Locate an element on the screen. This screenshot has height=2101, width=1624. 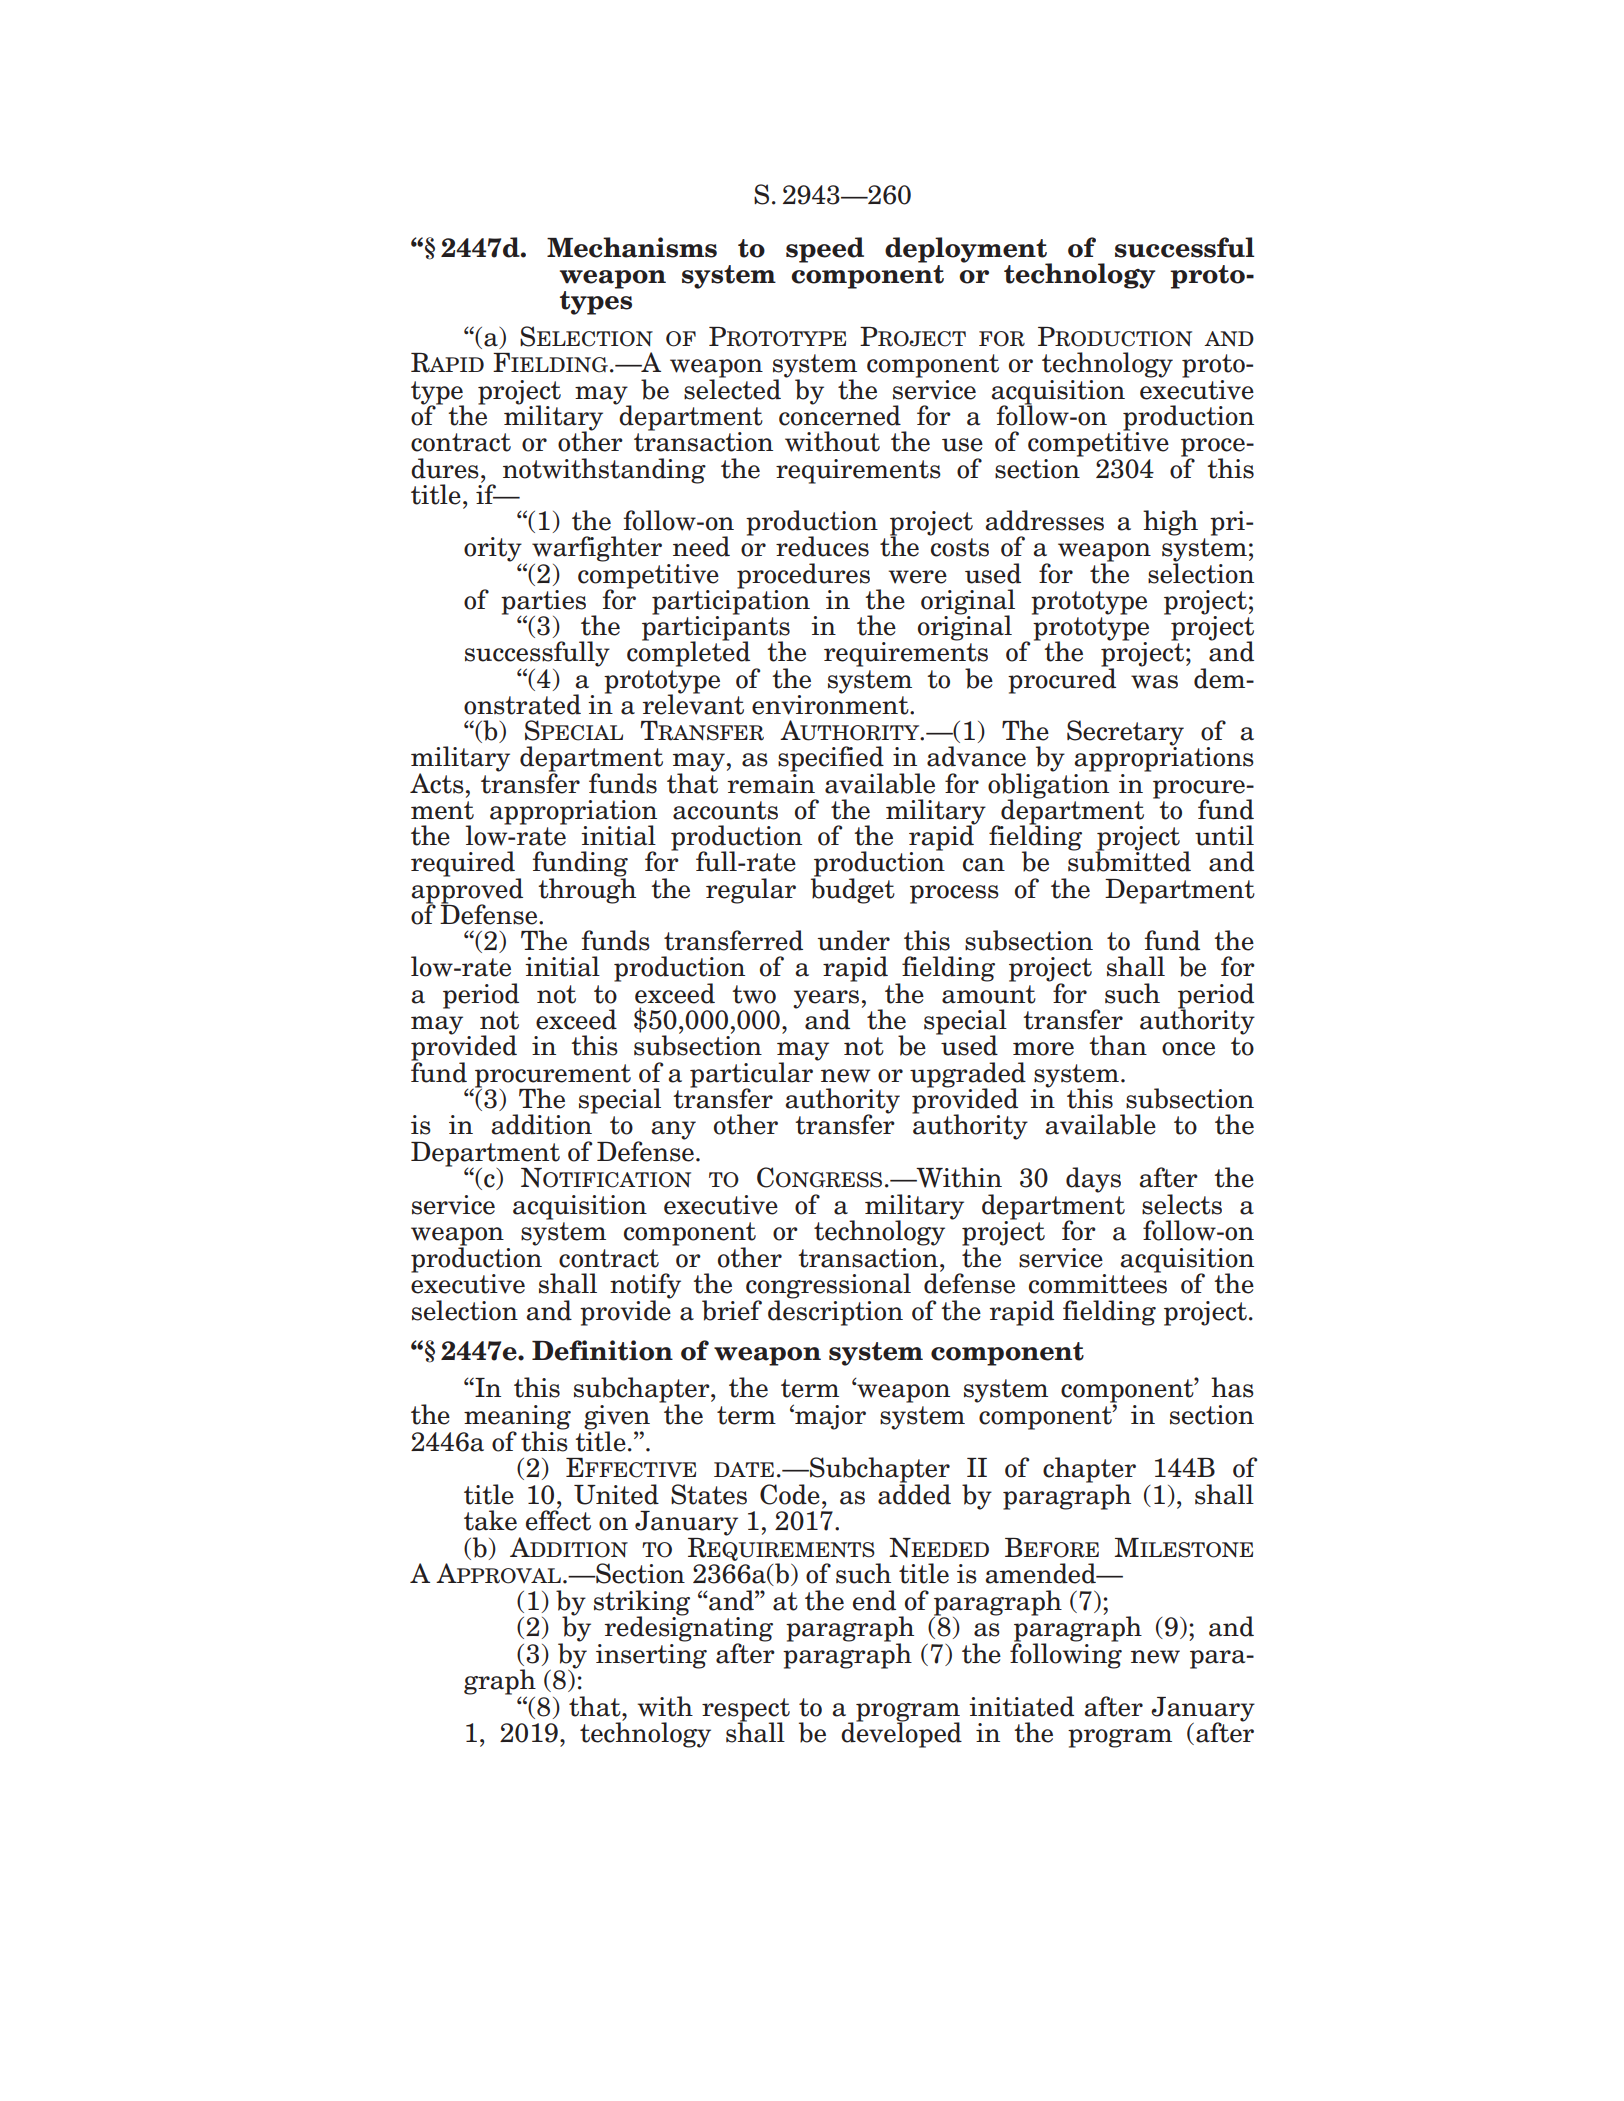
addresses is located at coordinates (1044, 520).
